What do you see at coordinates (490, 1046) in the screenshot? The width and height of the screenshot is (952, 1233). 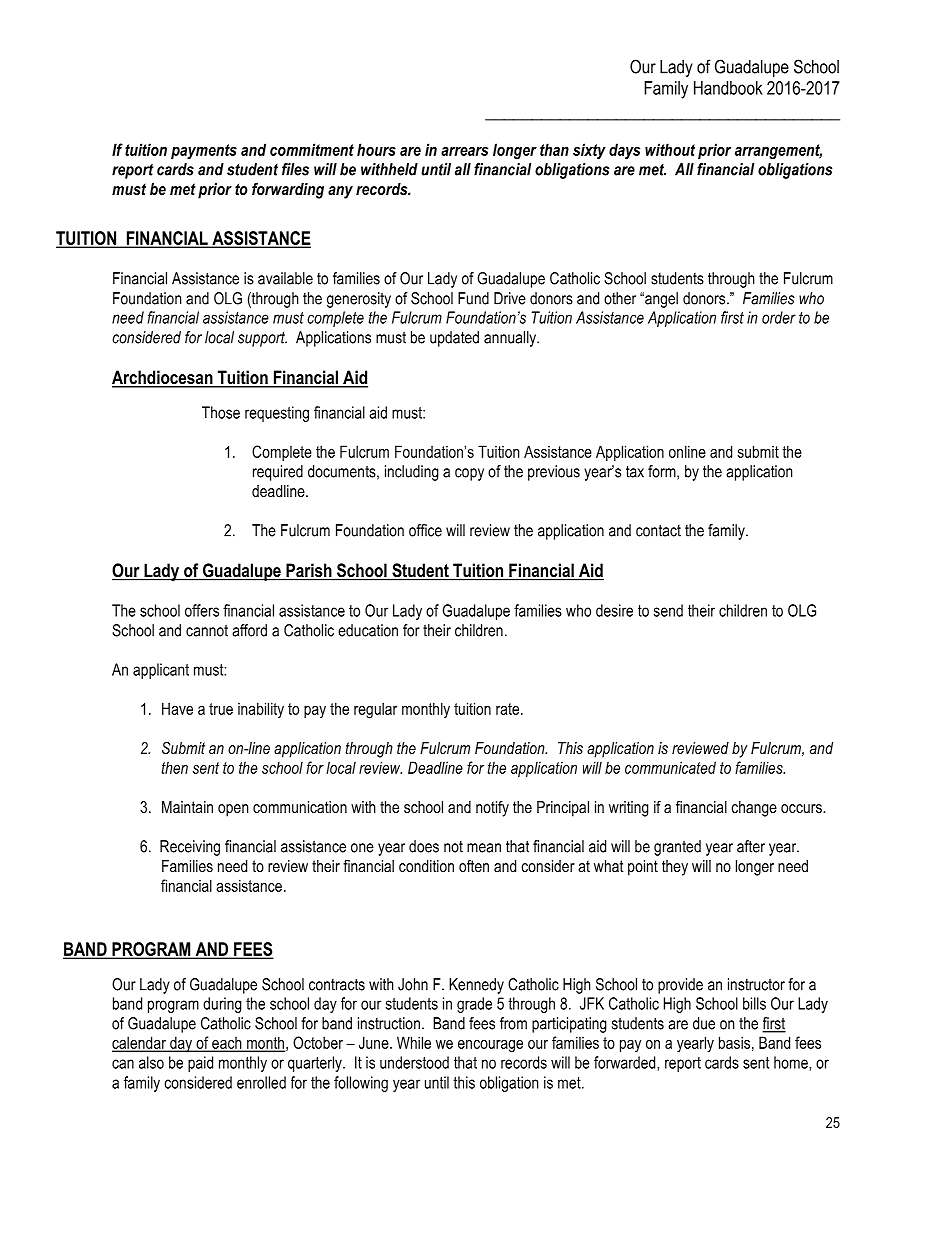 I see `encourage` at bounding box center [490, 1046].
